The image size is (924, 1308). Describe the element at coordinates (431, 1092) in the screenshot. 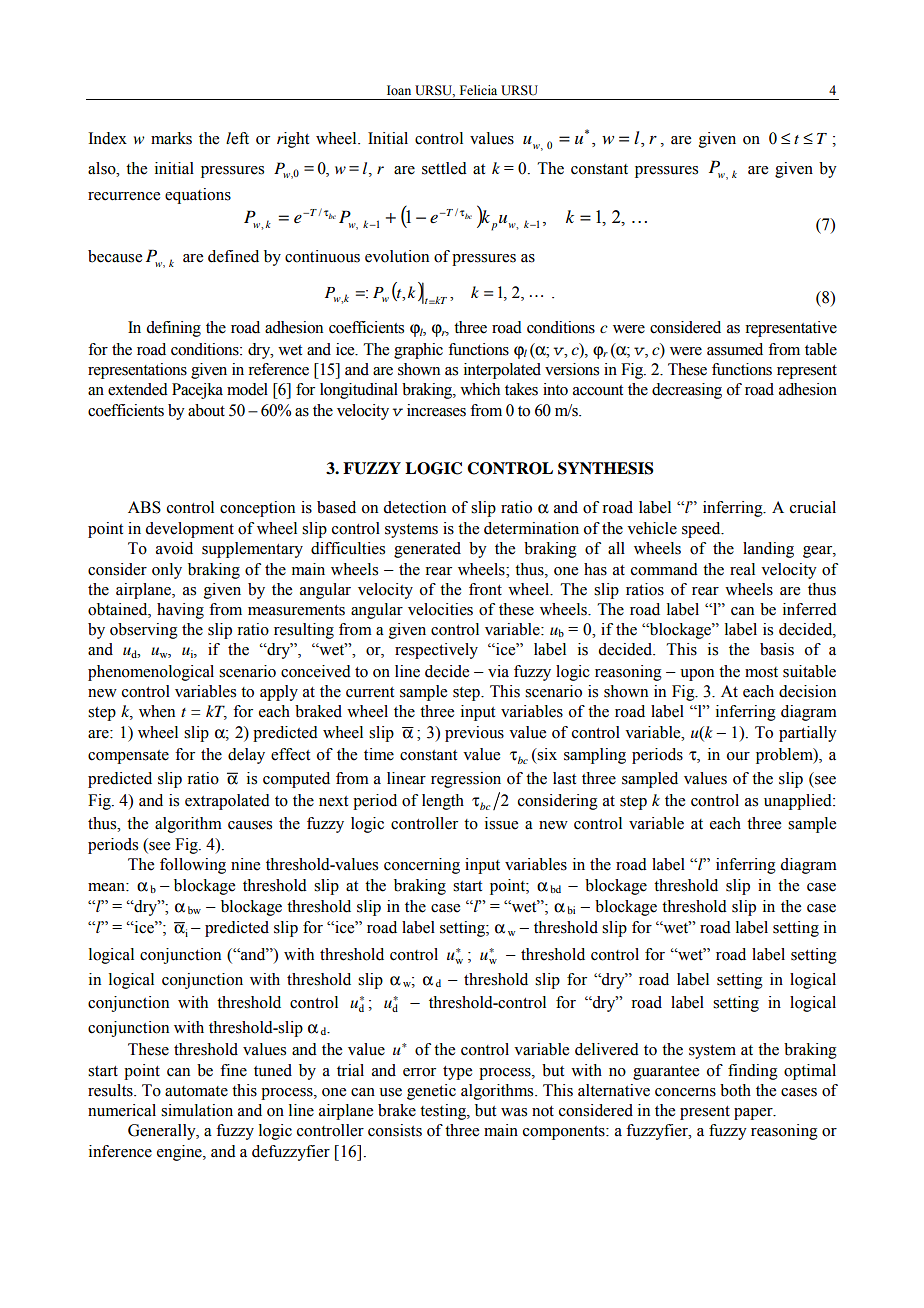

I see `genetic` at that location.
